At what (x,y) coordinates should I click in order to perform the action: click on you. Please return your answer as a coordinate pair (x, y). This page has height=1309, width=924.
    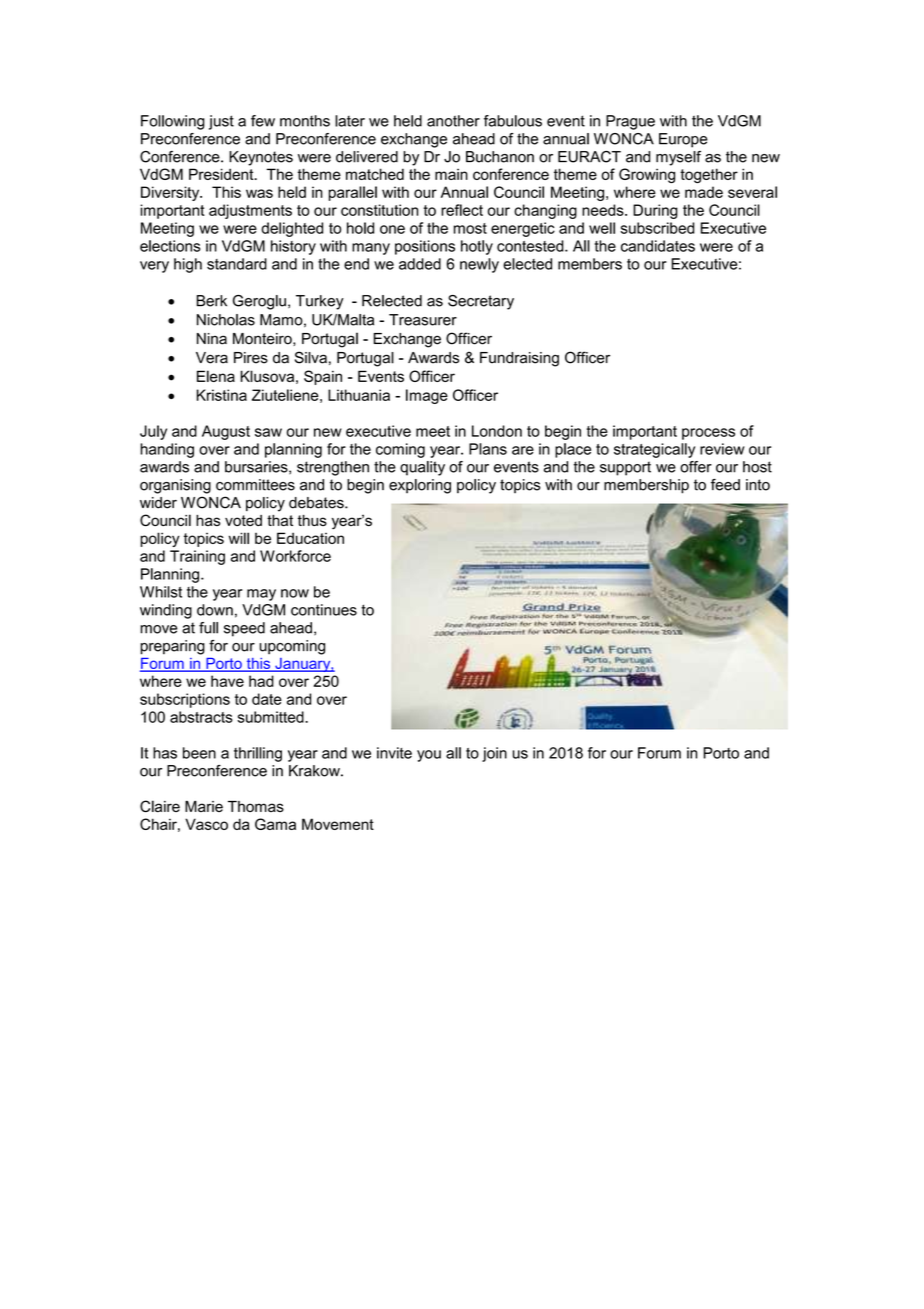
    Looking at the image, I should click on (429, 756).
